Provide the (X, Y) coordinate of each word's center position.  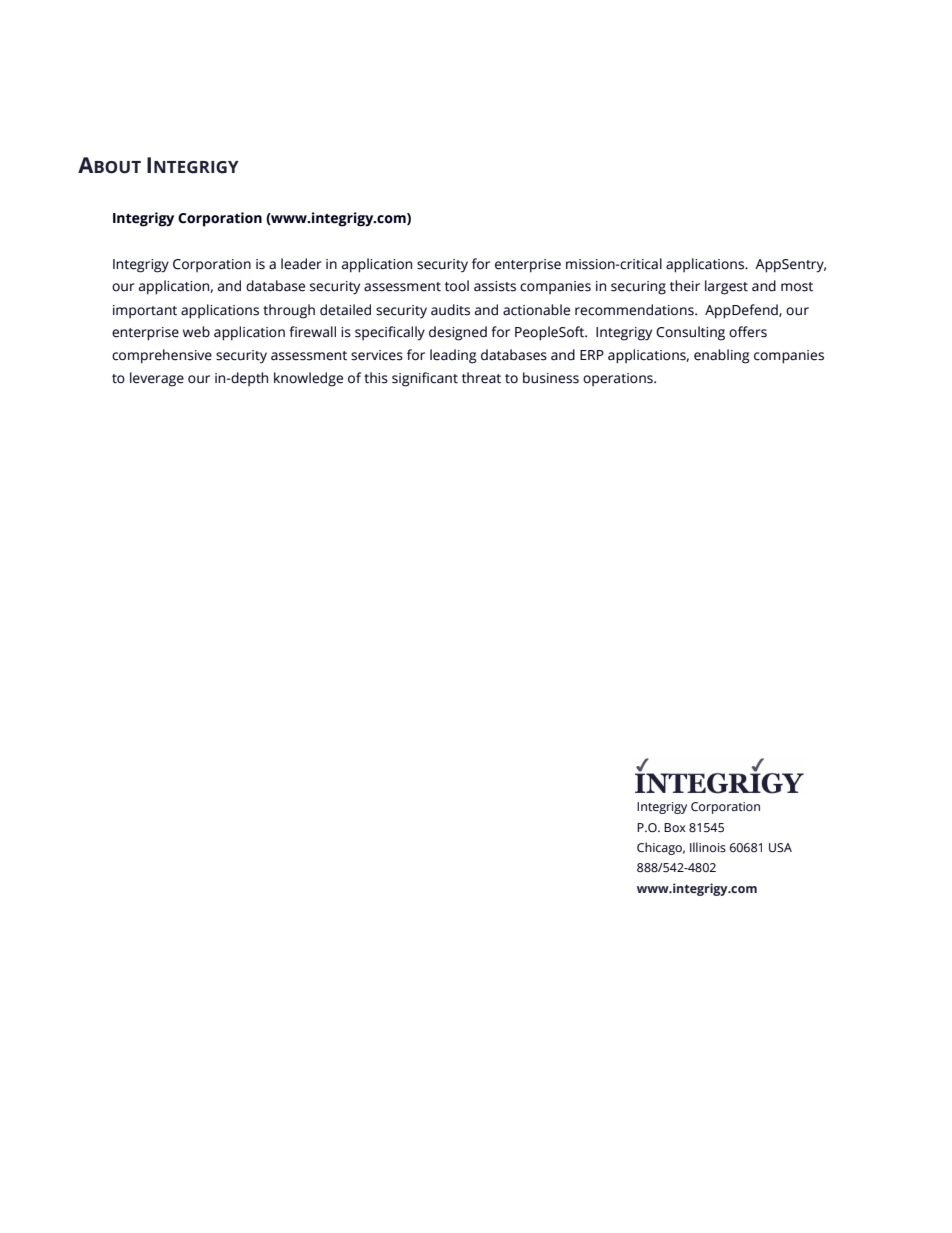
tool (457, 286)
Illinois (708, 847)
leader (301, 264)
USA (780, 848)
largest (726, 287)
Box (675, 827)
